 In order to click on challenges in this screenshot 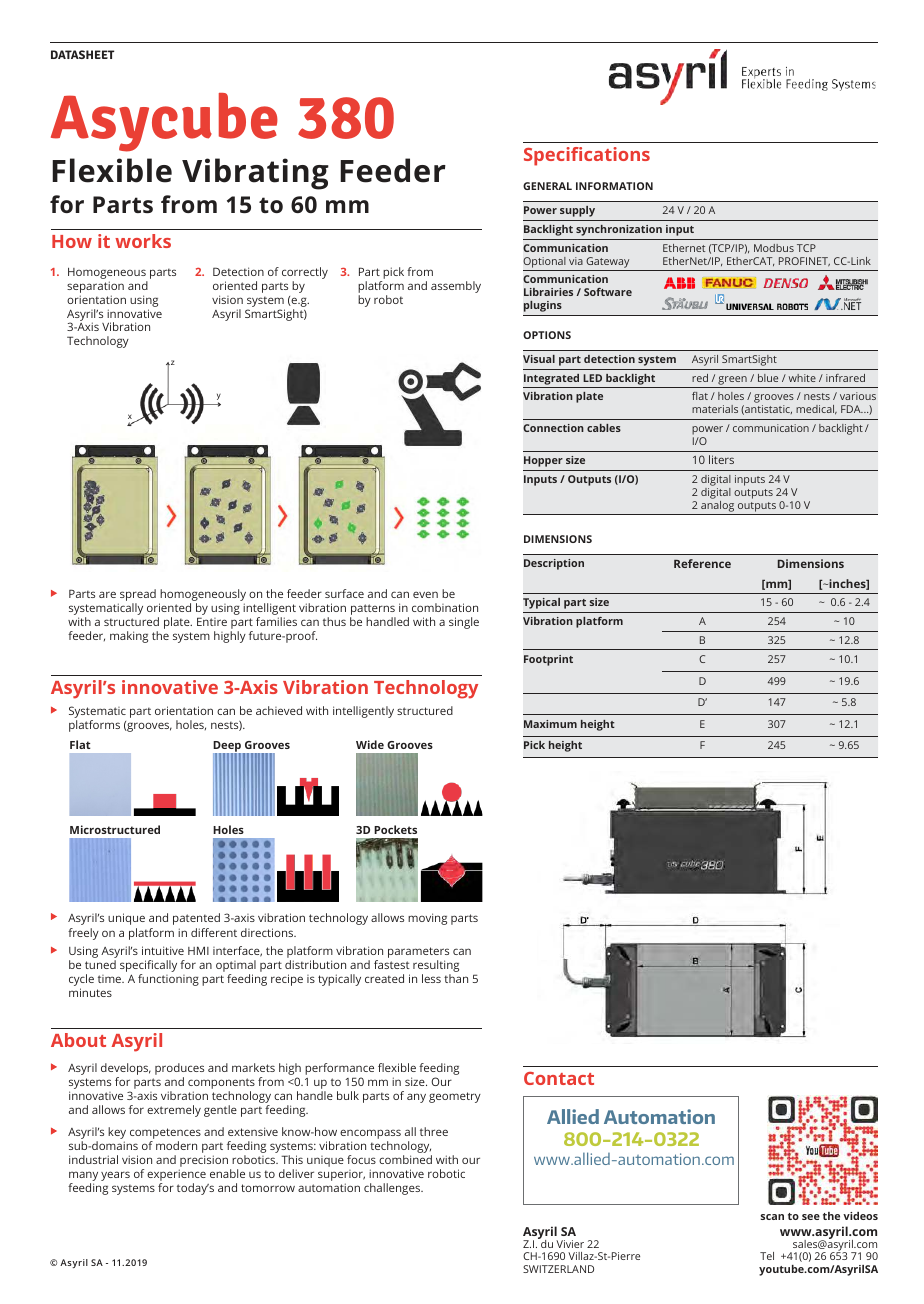, I will do `click(393, 1189)`.
